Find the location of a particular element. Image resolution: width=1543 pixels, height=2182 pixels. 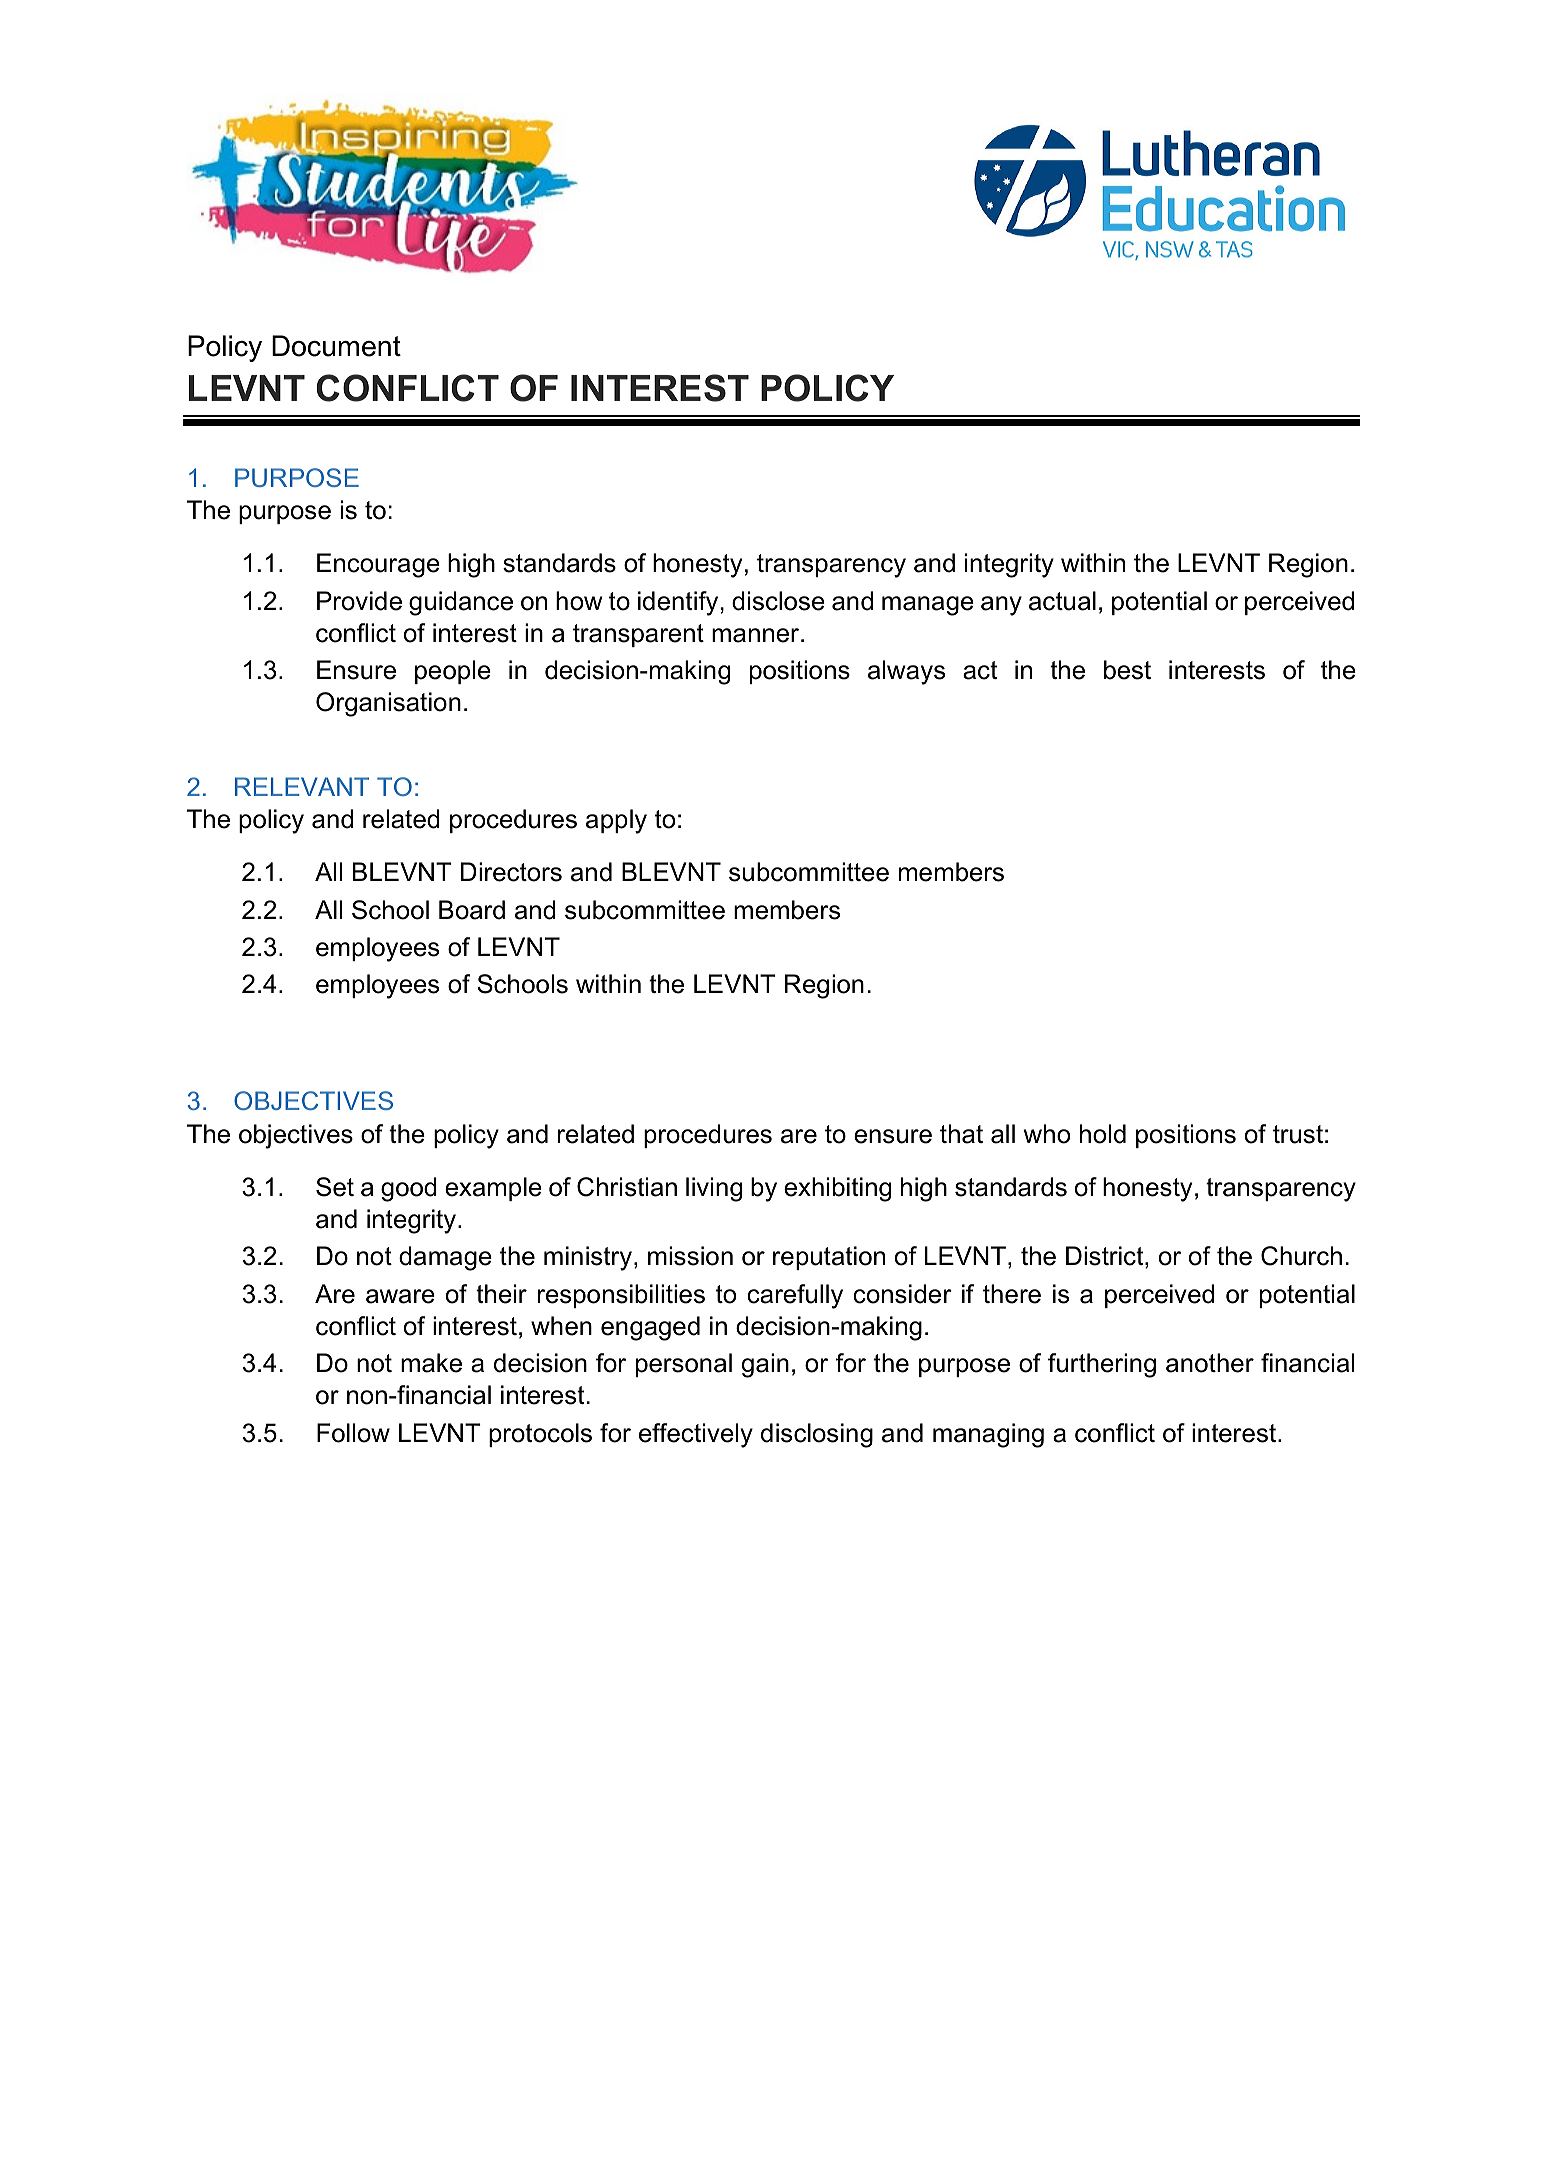

Document is located at coordinates (336, 346).
